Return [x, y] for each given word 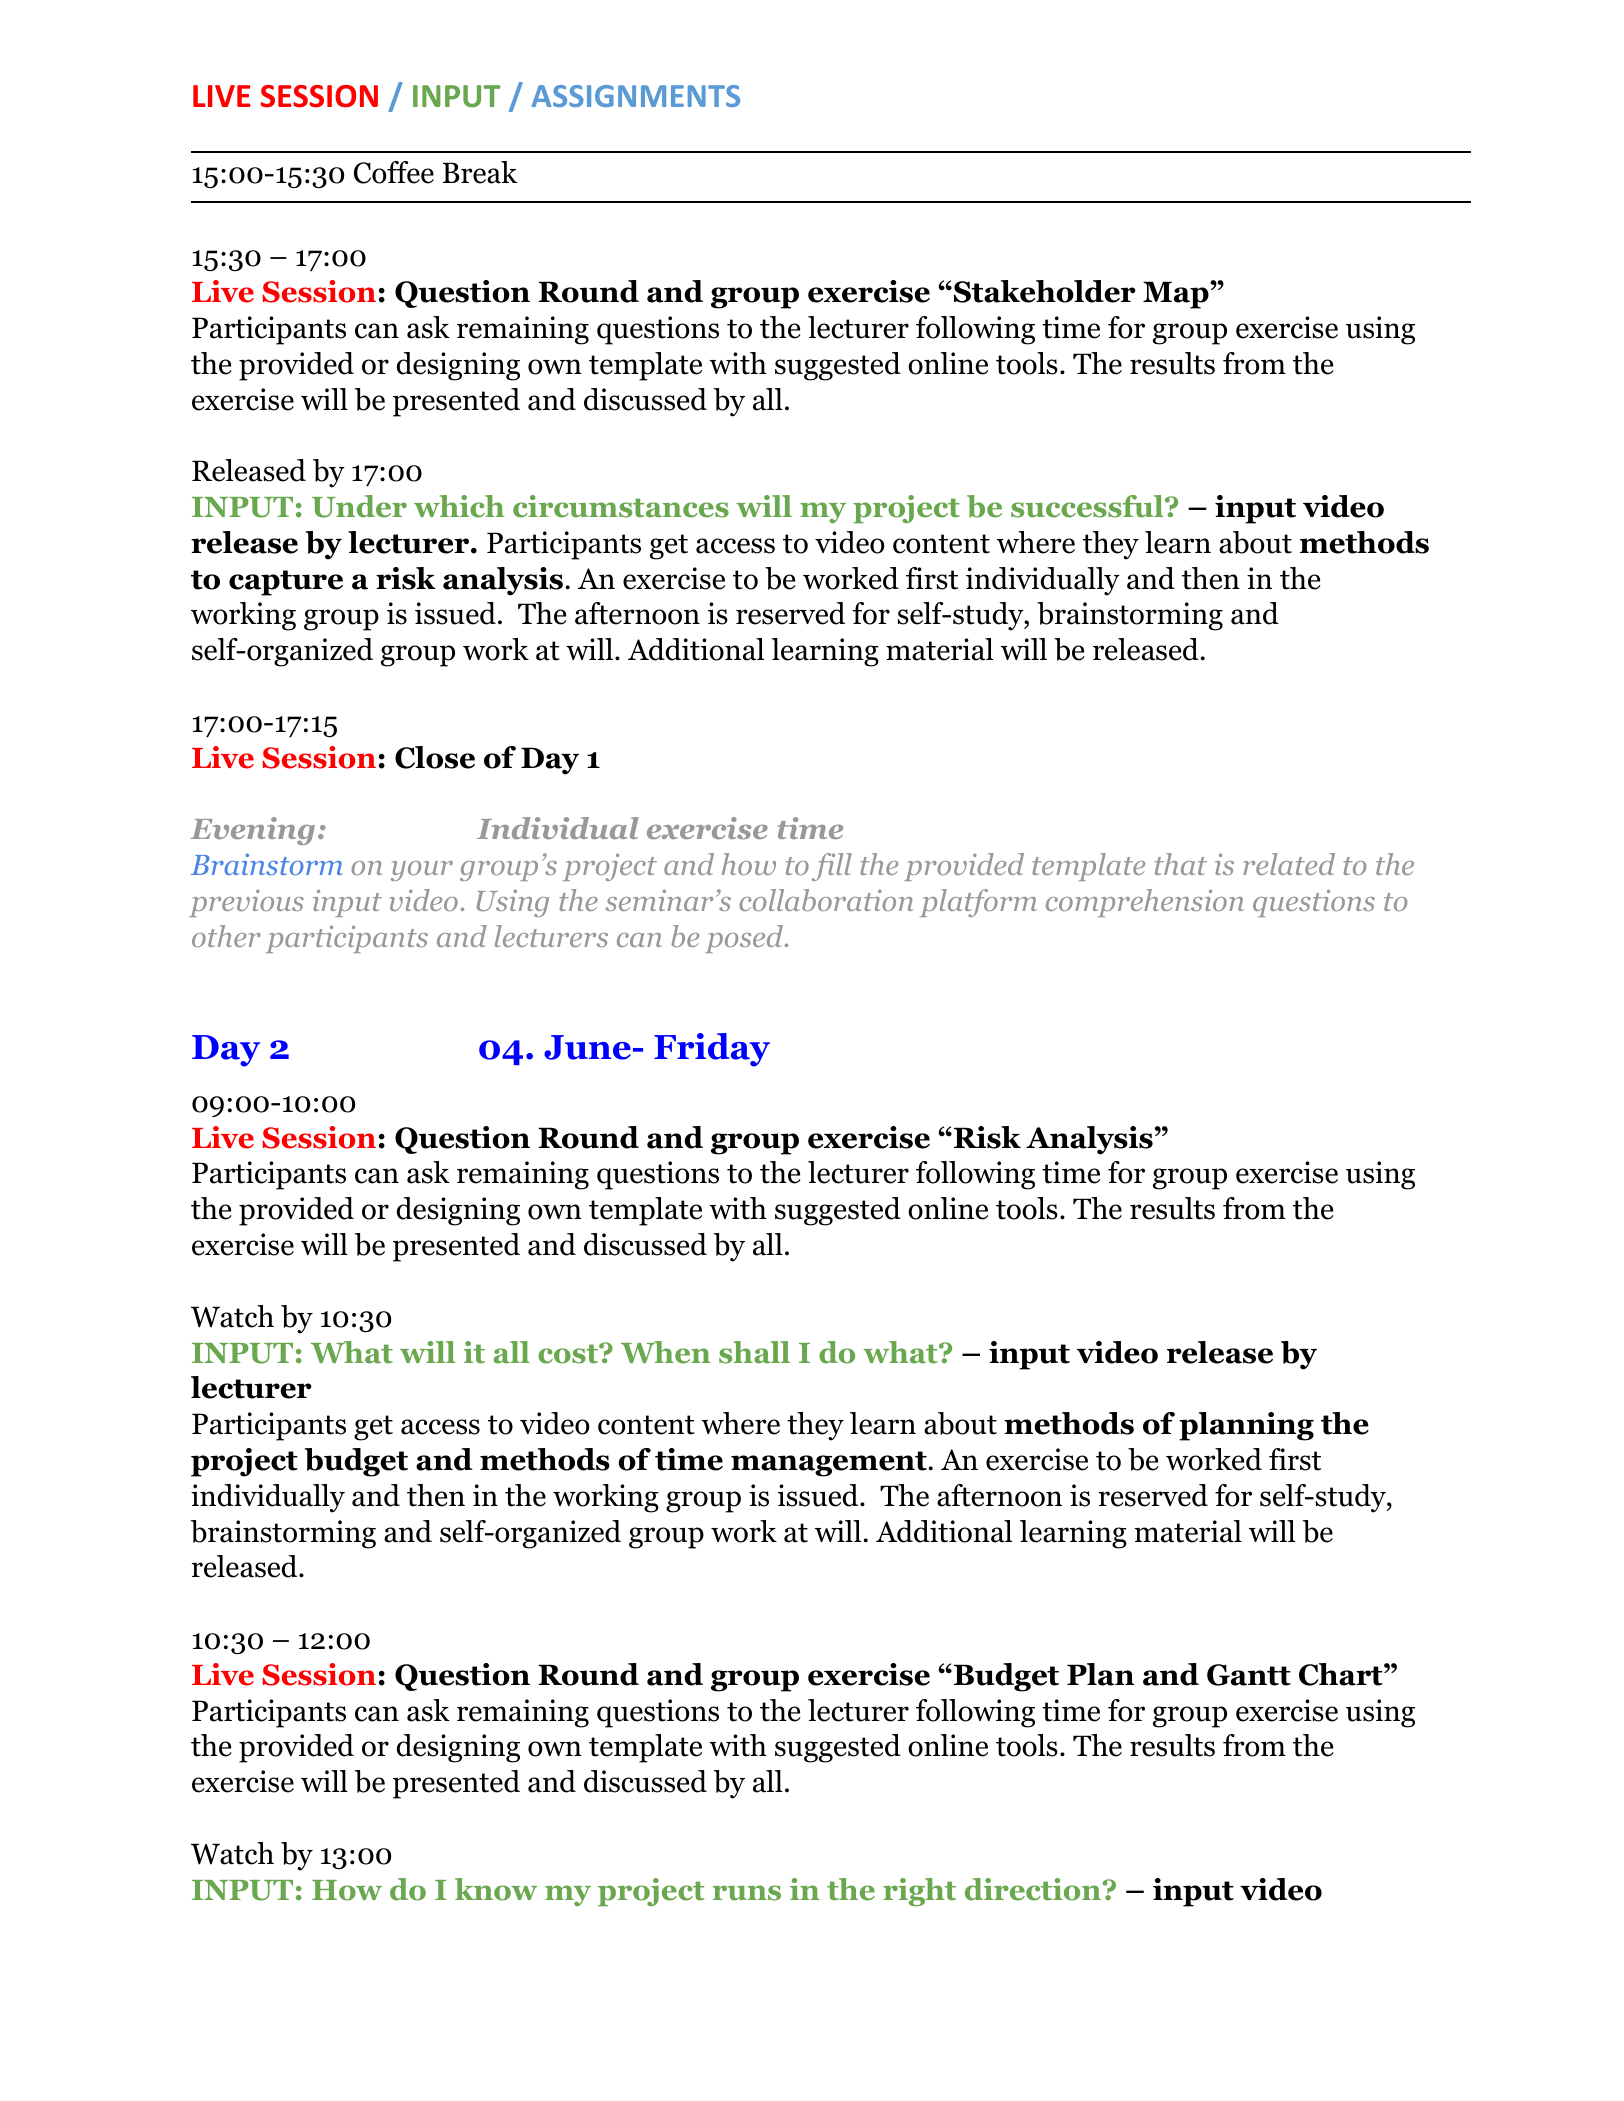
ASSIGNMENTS [636, 96]
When [666, 1352]
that [1181, 864]
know [496, 1889]
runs [746, 1893]
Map [1177, 295]
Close [435, 757]
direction [1034, 1889]
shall [754, 1352]
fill [832, 867]
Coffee [394, 172]
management [829, 1464]
